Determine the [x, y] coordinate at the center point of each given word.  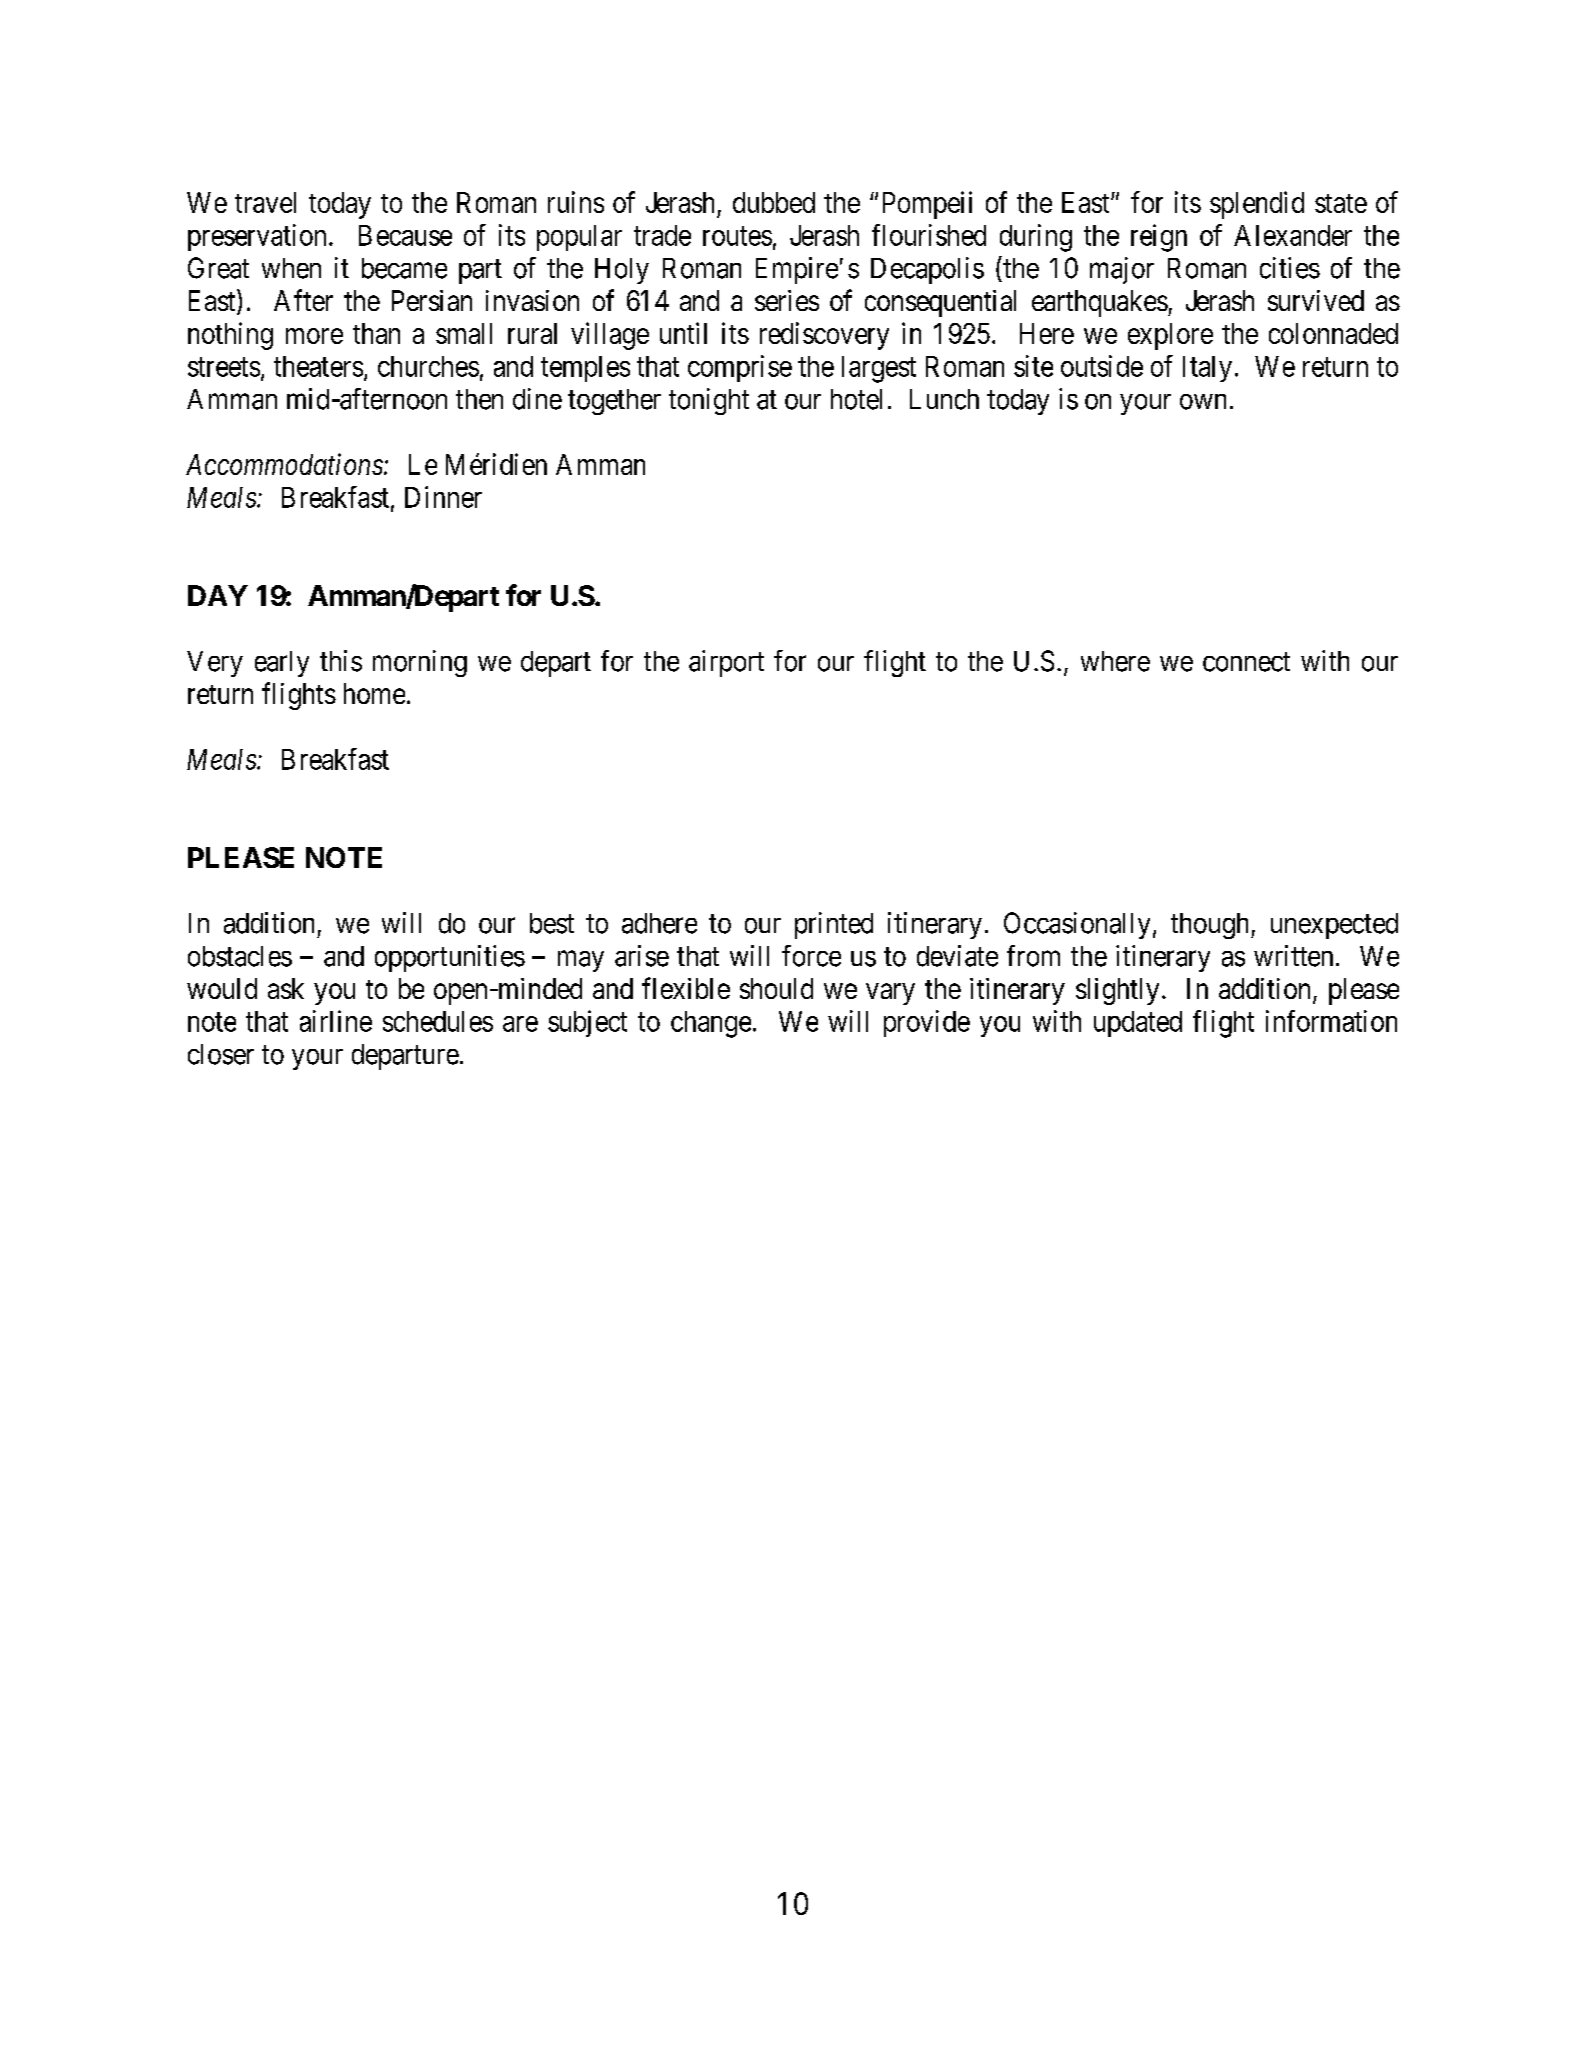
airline [336, 1021]
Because [405, 235]
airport [726, 663]
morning [420, 663]
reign [1159, 238]
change [711, 1024]
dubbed [774, 202]
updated [1138, 1024]
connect [1246, 662]
